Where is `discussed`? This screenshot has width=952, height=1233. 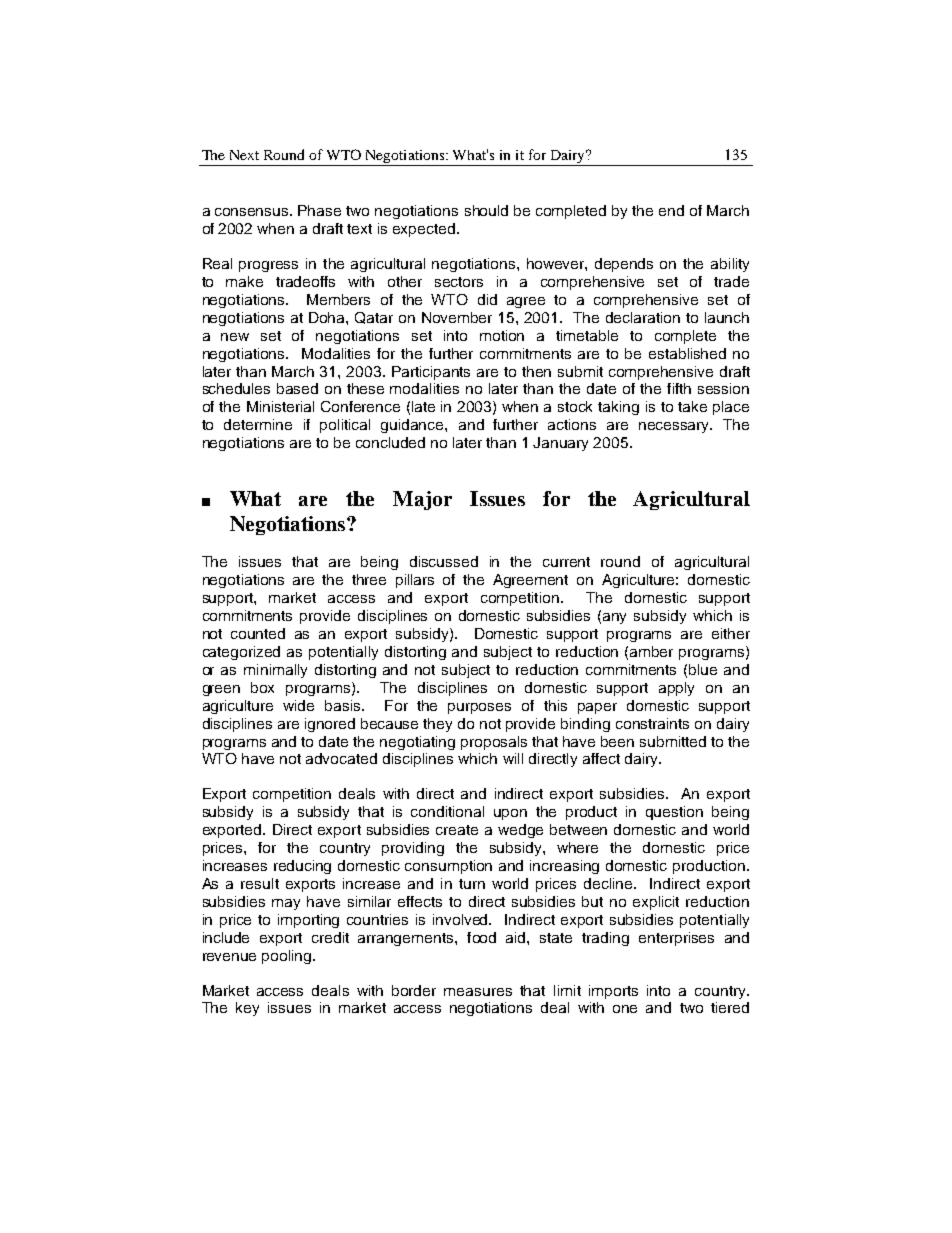
discussed is located at coordinates (444, 561).
